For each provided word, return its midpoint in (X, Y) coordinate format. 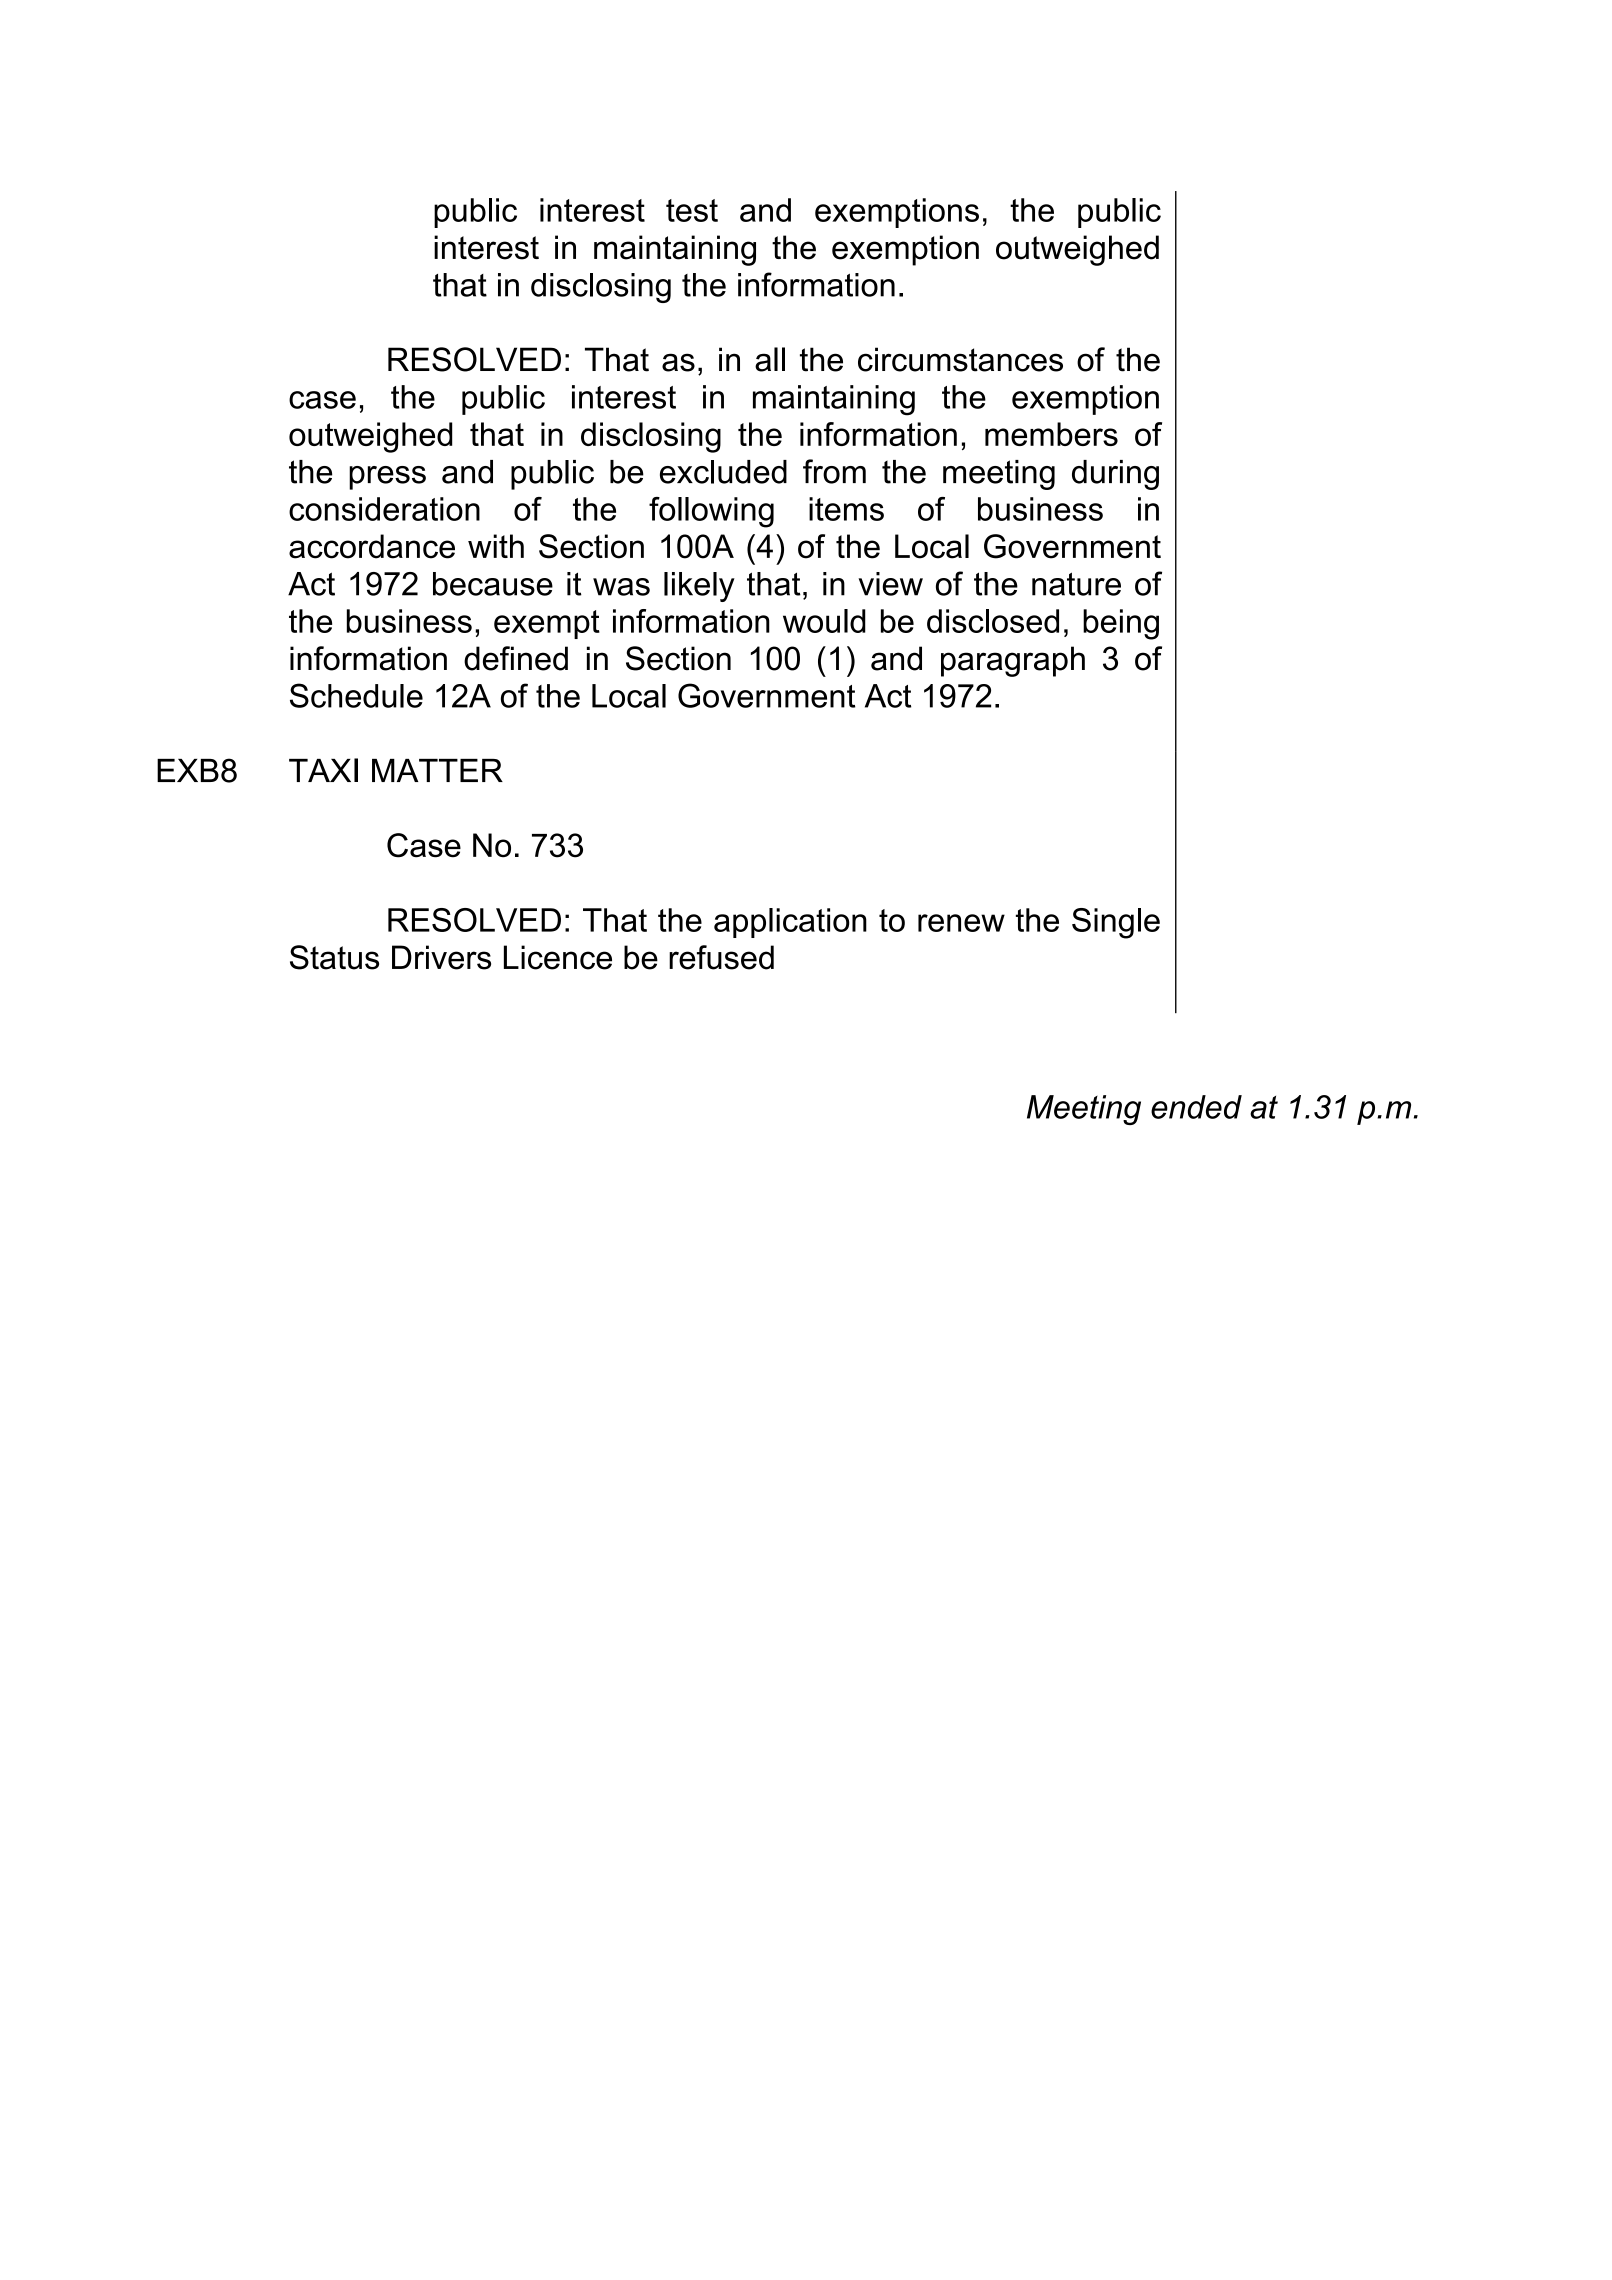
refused (721, 957)
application (790, 923)
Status (334, 957)
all (770, 359)
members (1051, 434)
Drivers (441, 957)
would (824, 621)
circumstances (960, 359)
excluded (723, 472)
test (692, 210)
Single (1116, 923)
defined (516, 658)
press (387, 478)
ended (1196, 1107)
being (1121, 624)
